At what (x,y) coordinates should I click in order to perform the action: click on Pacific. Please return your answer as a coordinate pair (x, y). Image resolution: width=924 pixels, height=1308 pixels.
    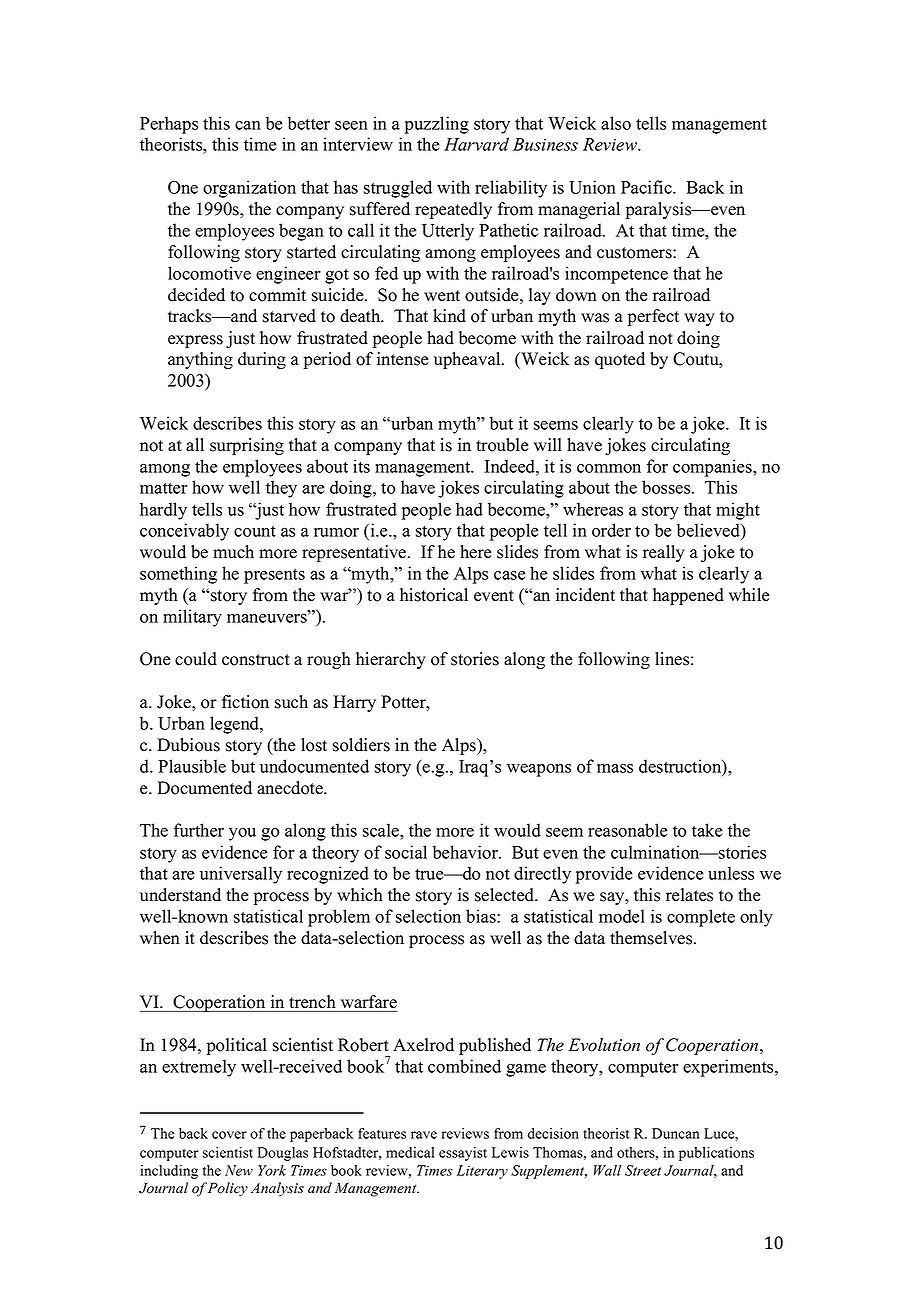
    Looking at the image, I should click on (647, 187).
